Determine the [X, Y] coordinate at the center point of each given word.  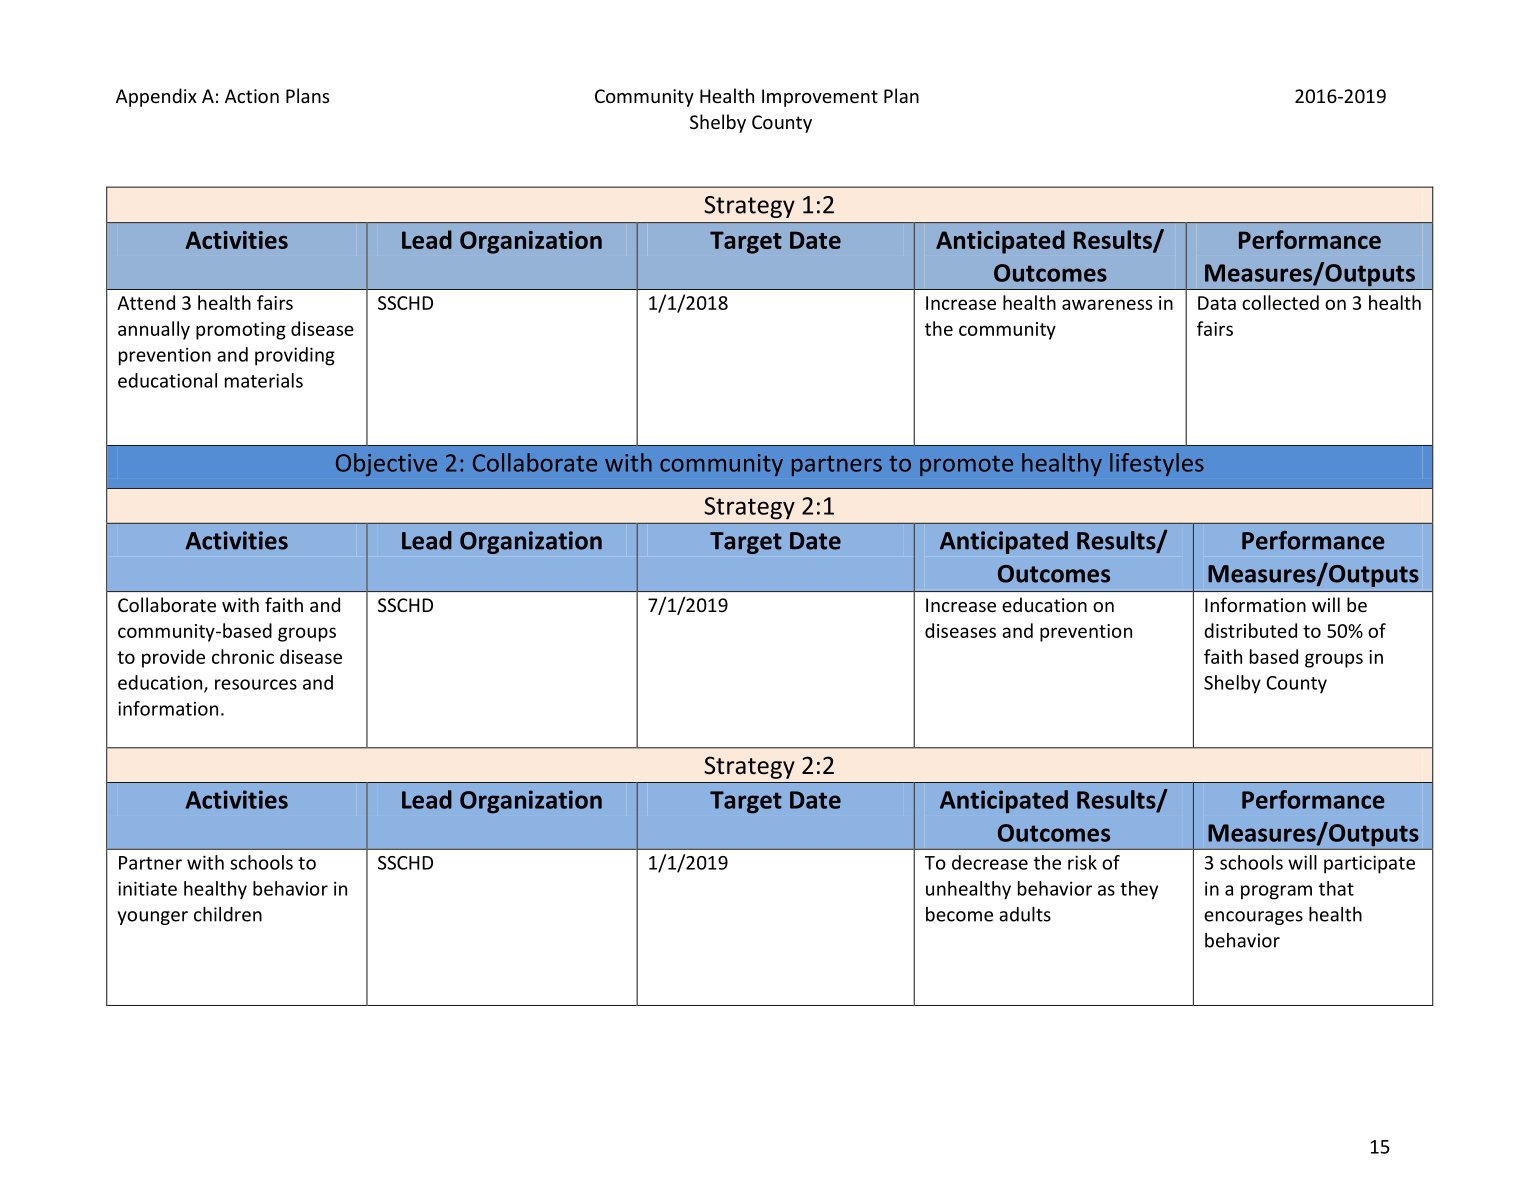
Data [1217, 303]
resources [256, 684]
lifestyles [1157, 464]
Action [252, 96]
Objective [386, 464]
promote [966, 466]
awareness [1107, 304]
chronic [243, 656]
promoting [241, 331]
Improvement [820, 98]
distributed [1250, 630]
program [1276, 892]
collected [1280, 302]
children [228, 914]
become [959, 914]
